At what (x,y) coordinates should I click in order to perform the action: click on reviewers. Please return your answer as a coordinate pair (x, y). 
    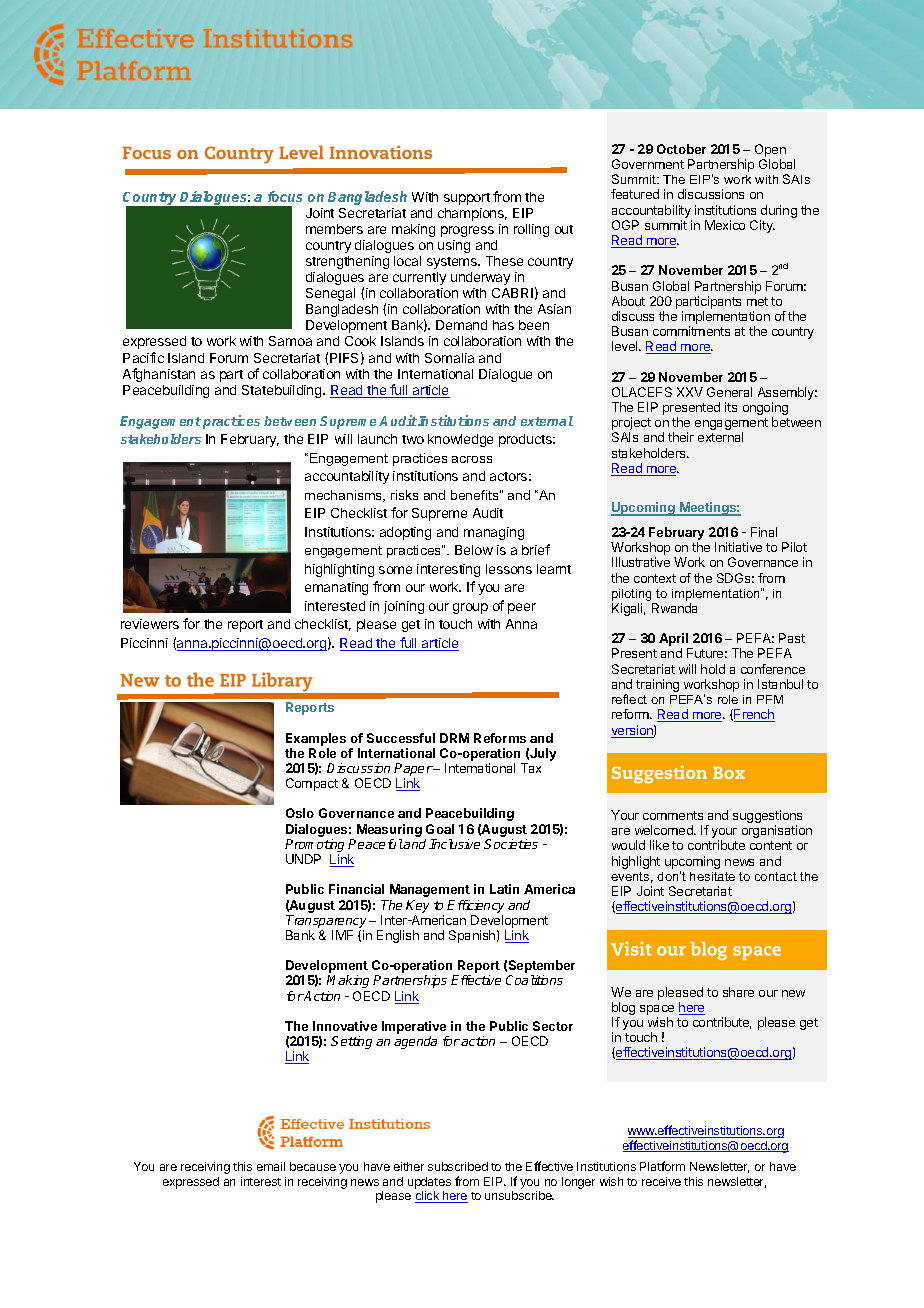
    Looking at the image, I should click on (150, 624).
